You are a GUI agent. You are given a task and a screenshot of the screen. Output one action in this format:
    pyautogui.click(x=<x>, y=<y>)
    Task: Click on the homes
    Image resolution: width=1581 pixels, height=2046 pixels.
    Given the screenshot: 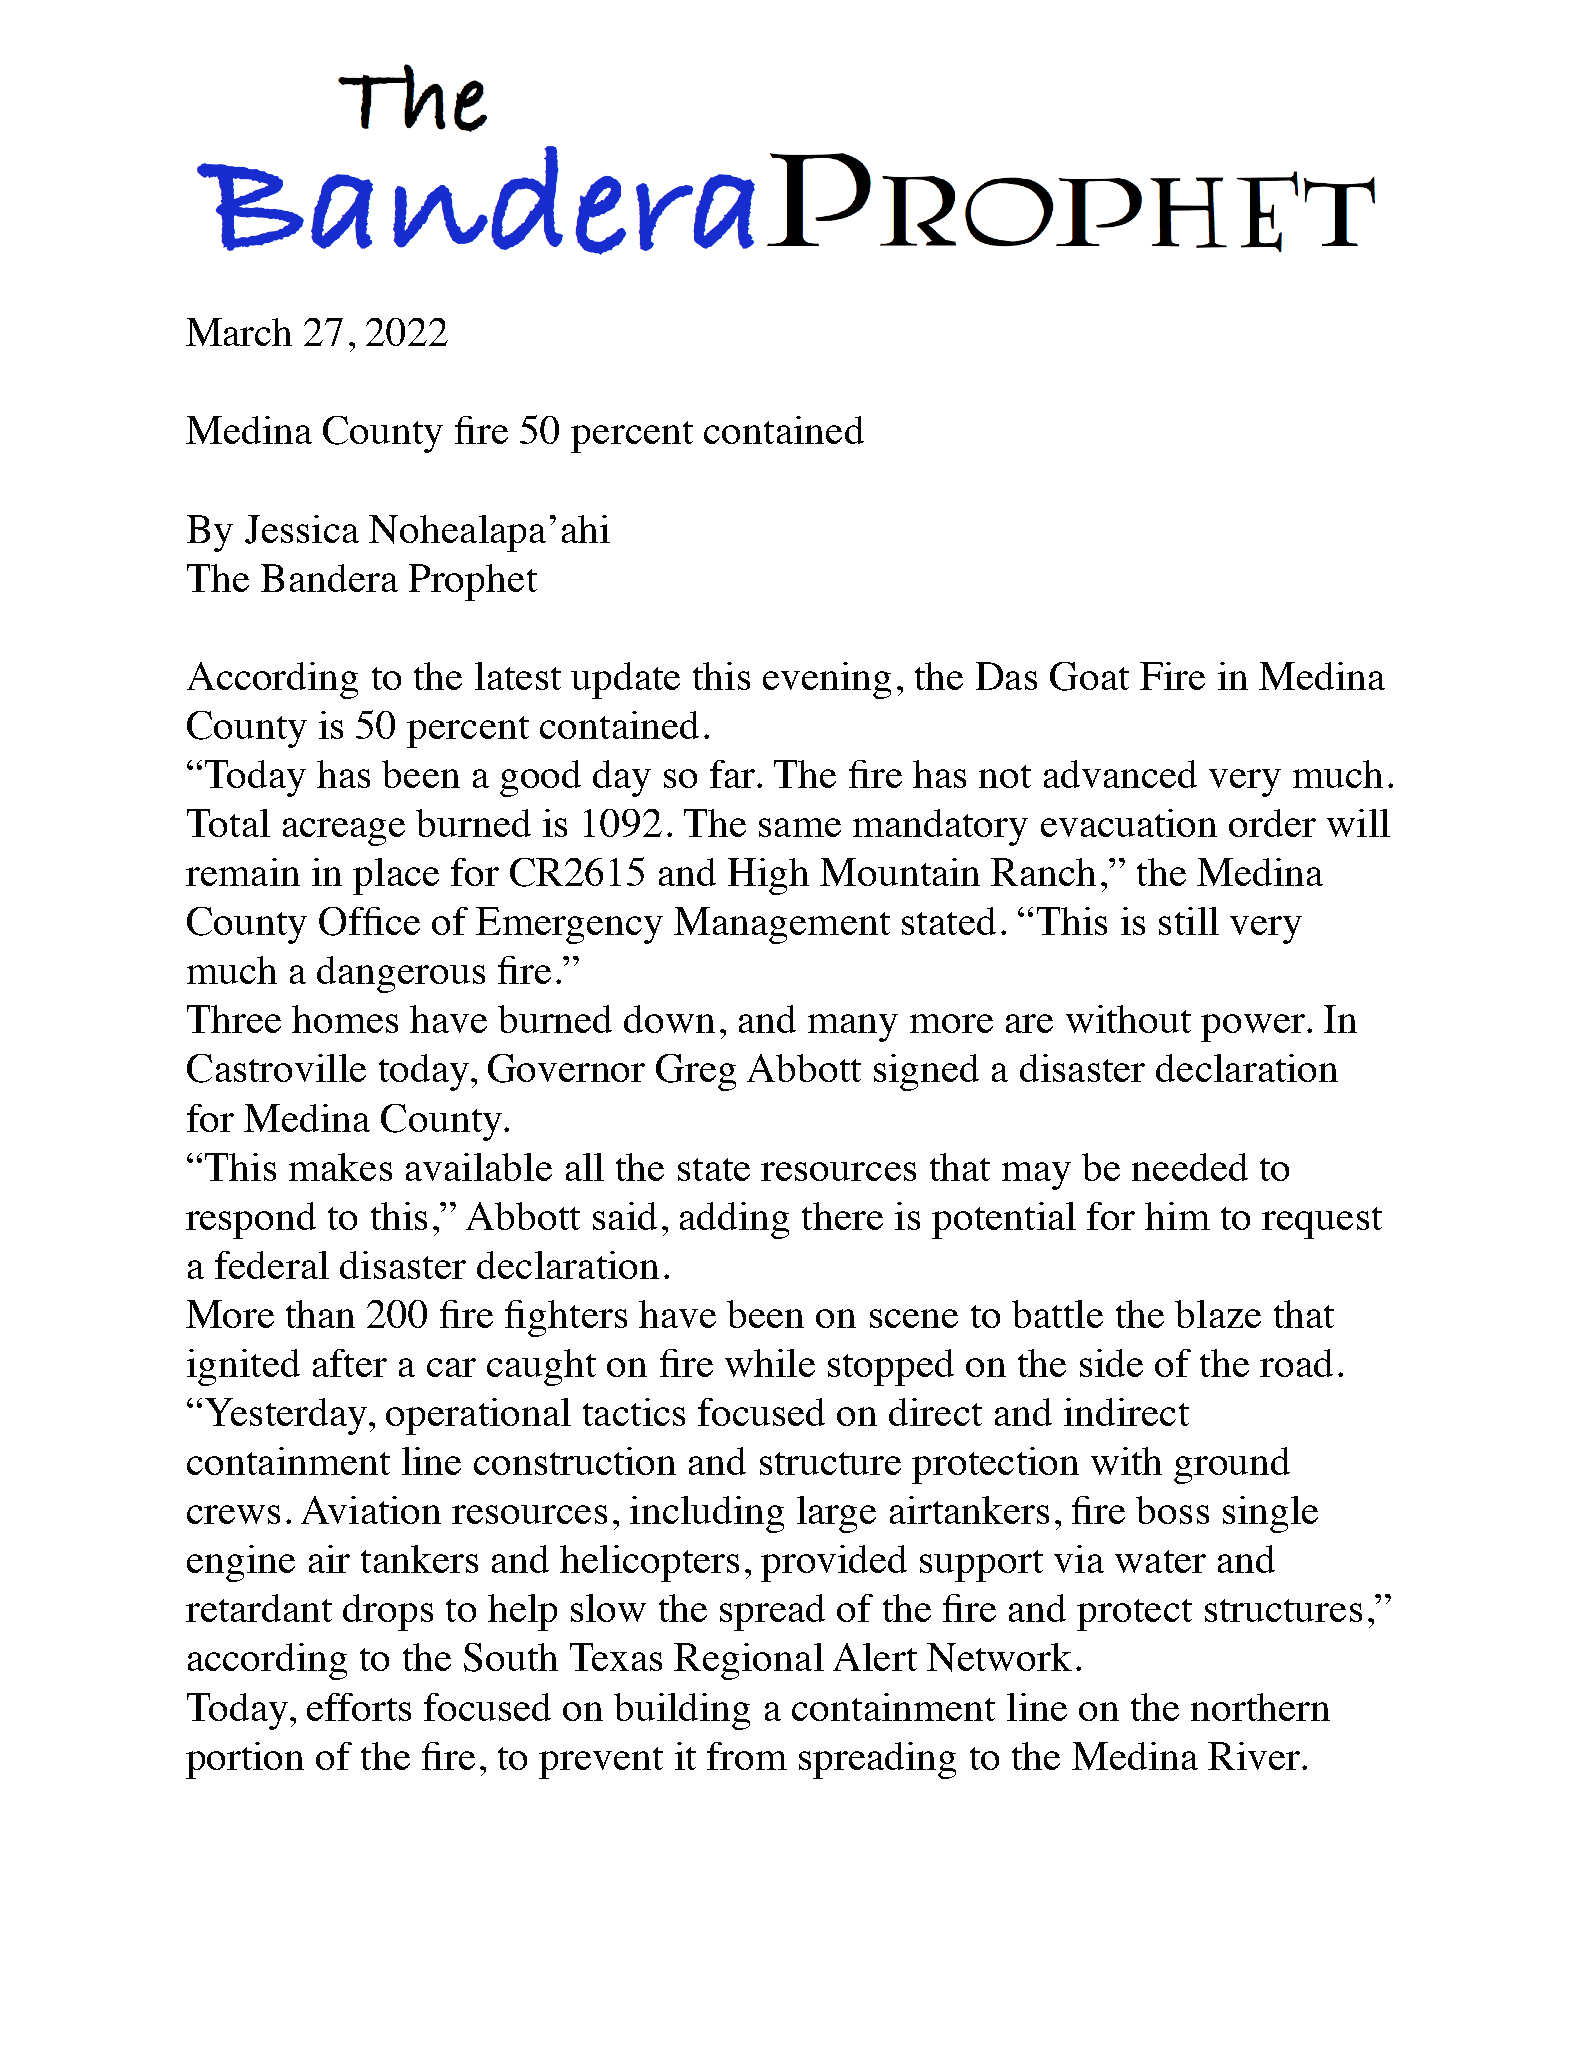 What is the action you would take?
    pyautogui.click(x=345, y=1019)
